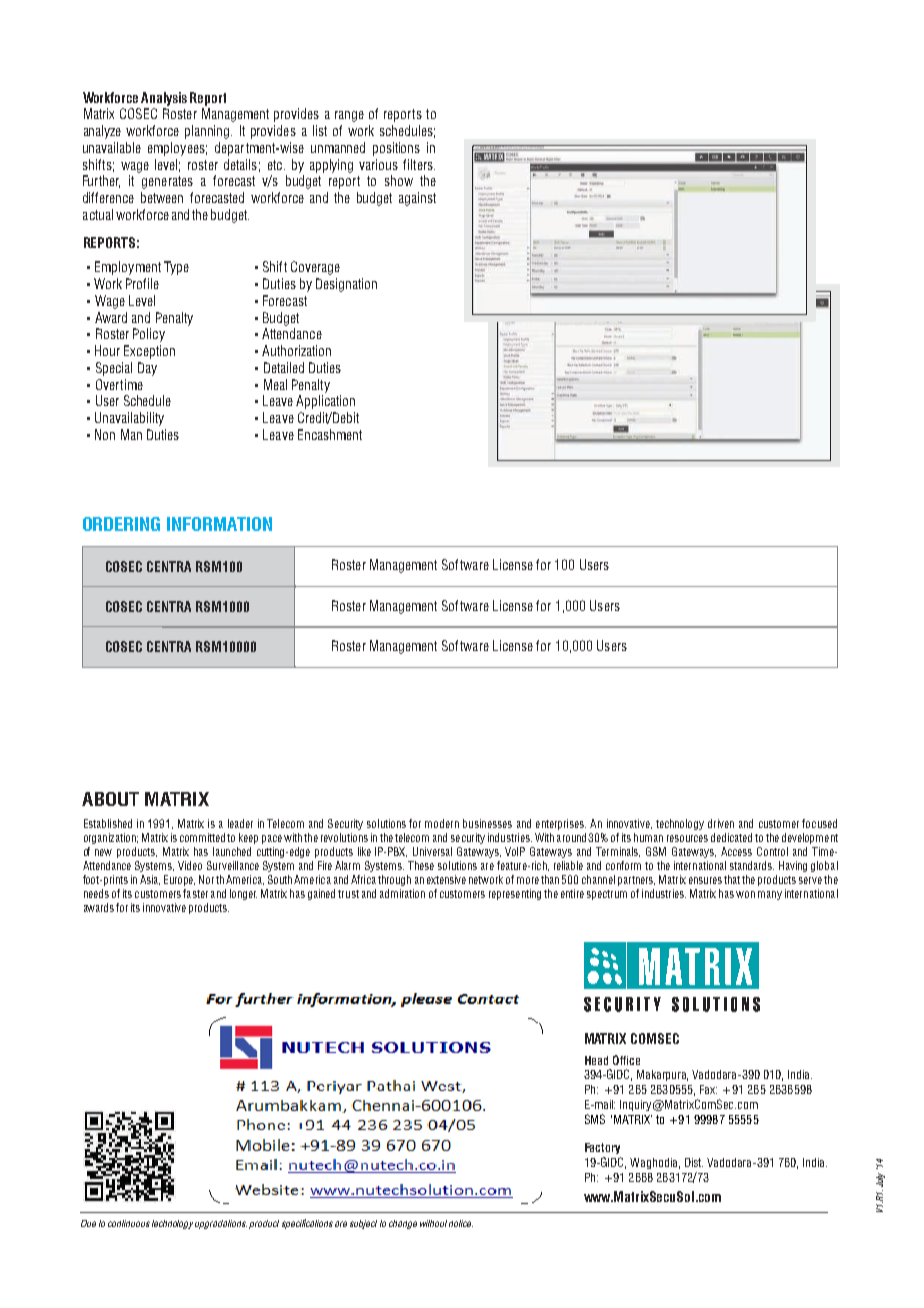  Describe the element at coordinates (419, 164) in the document. I see `filters` at that location.
